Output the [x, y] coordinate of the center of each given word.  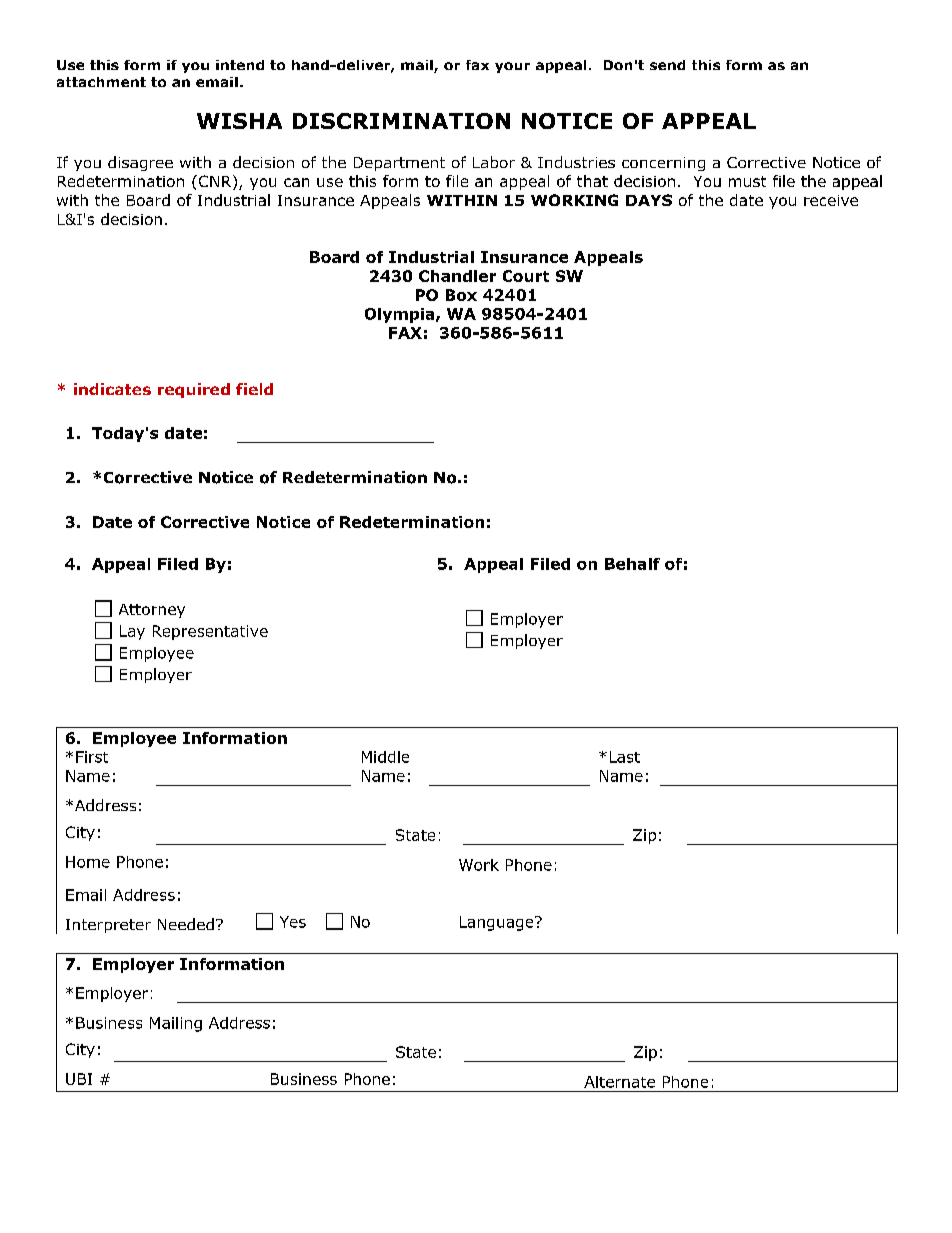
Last [625, 757]
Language [498, 923]
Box [461, 295]
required [194, 390]
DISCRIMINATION [401, 121]
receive [831, 200]
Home [88, 862]
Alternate [619, 1082]
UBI [79, 1079]
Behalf [632, 564]
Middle [385, 757]
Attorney [152, 611]
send [667, 65]
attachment [101, 82]
